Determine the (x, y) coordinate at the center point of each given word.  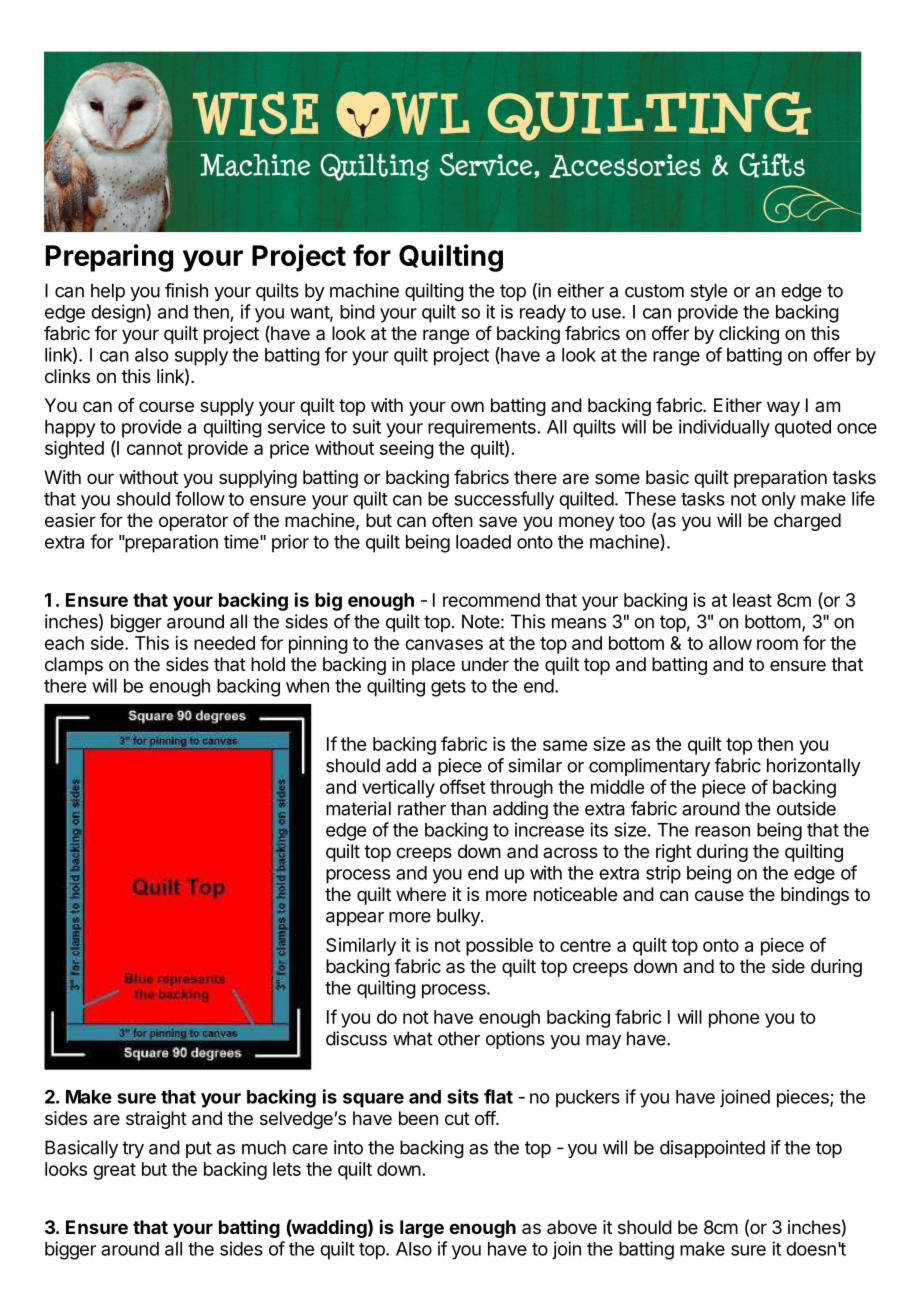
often (452, 520)
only (779, 501)
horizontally (814, 767)
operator (193, 522)
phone (734, 1019)
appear (355, 919)
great (114, 1171)
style (708, 292)
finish (186, 290)
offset (463, 786)
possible (499, 947)
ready (543, 314)
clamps (74, 666)
